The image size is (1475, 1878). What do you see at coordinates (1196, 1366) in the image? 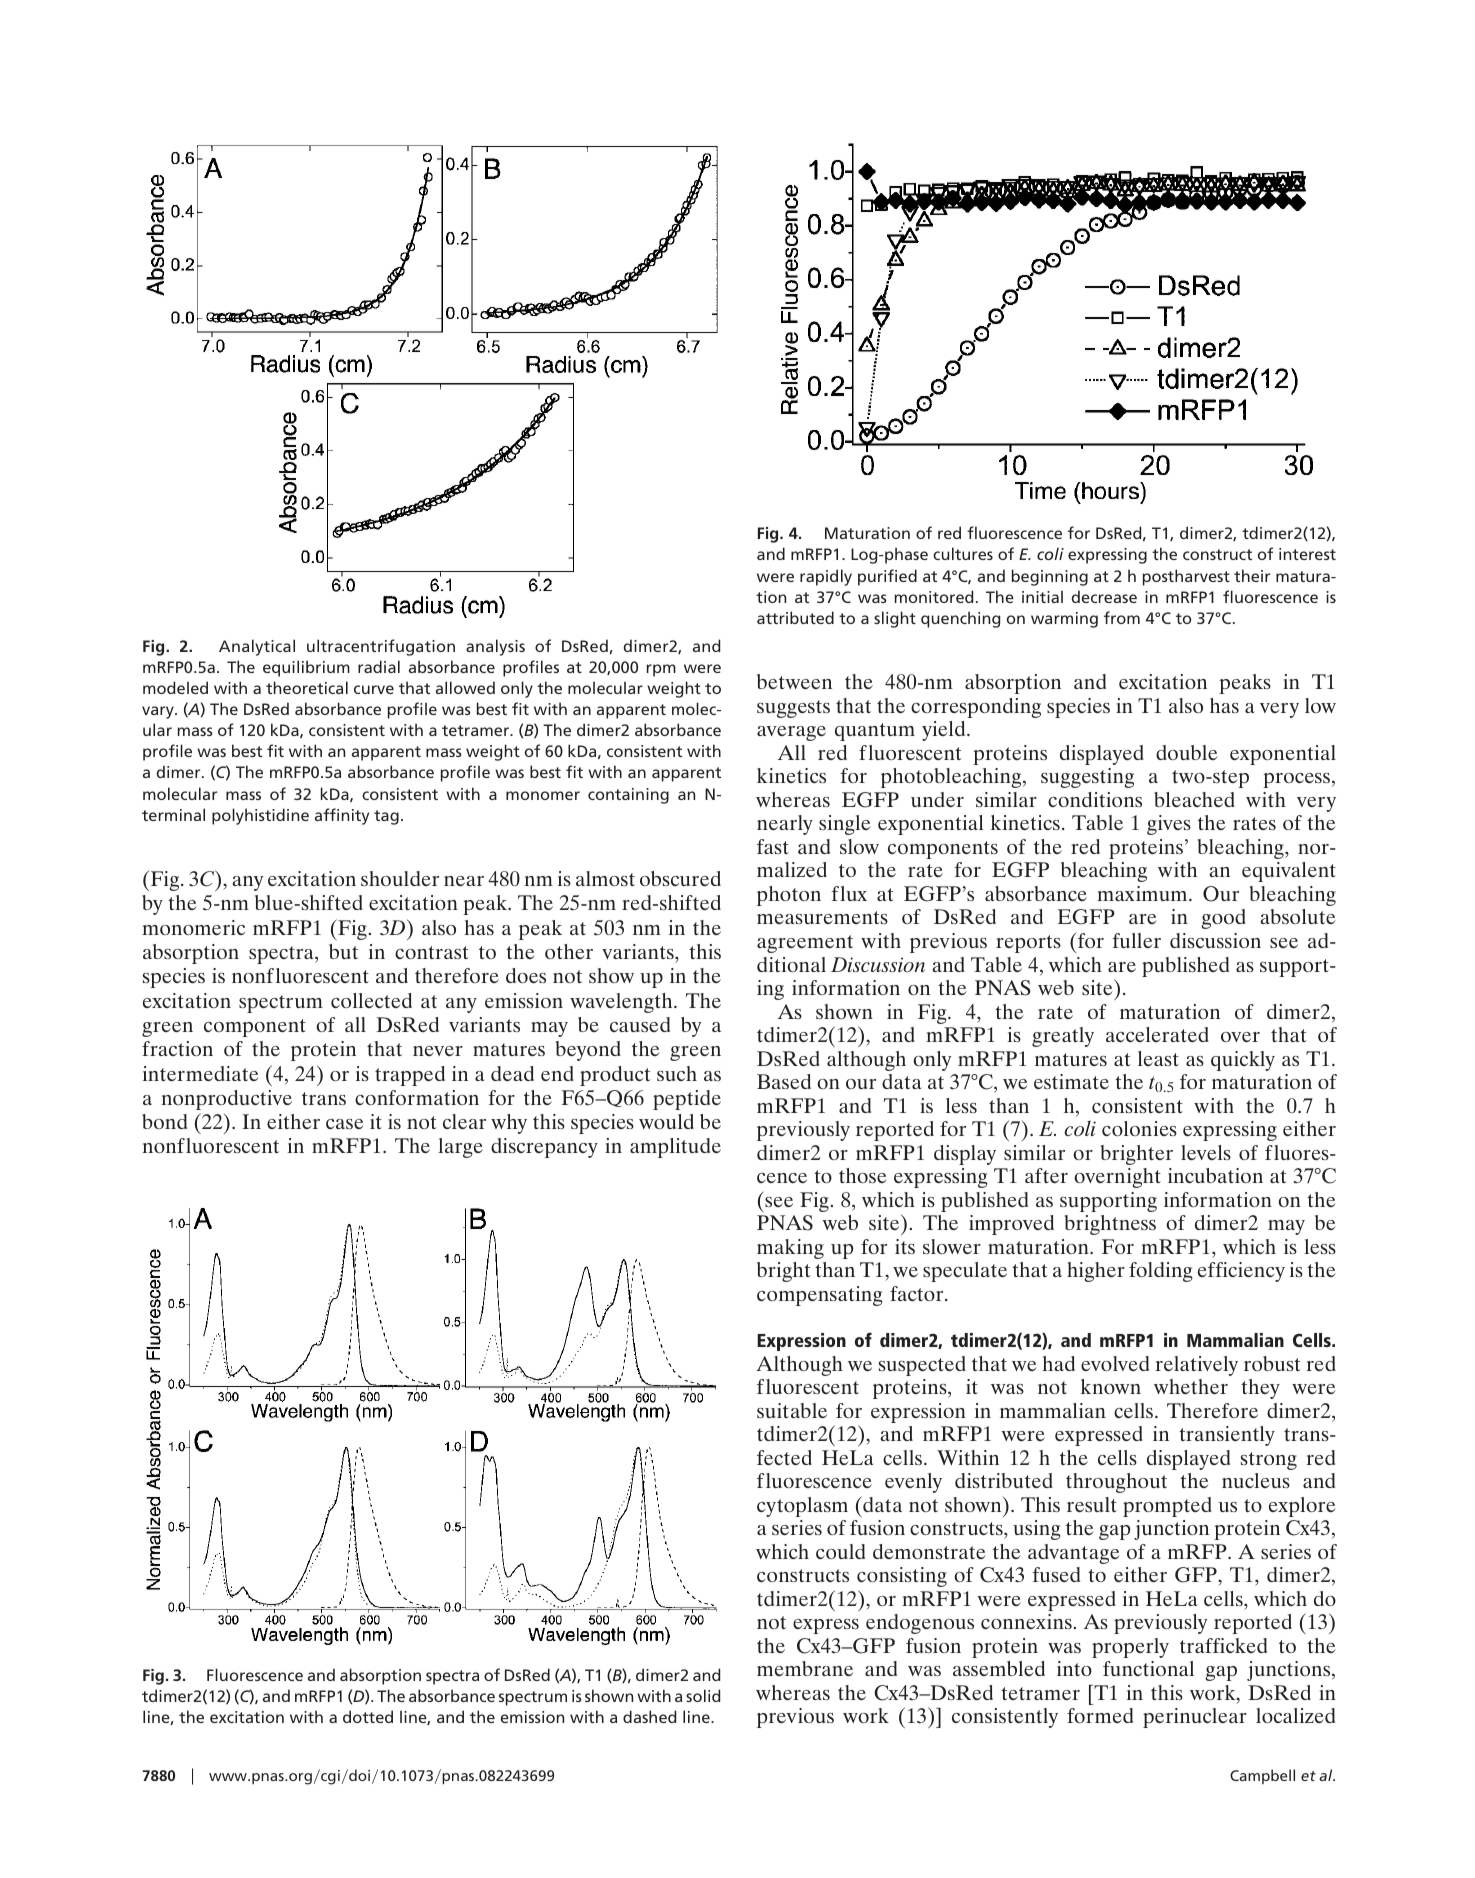
I see `relatively` at bounding box center [1196, 1366].
